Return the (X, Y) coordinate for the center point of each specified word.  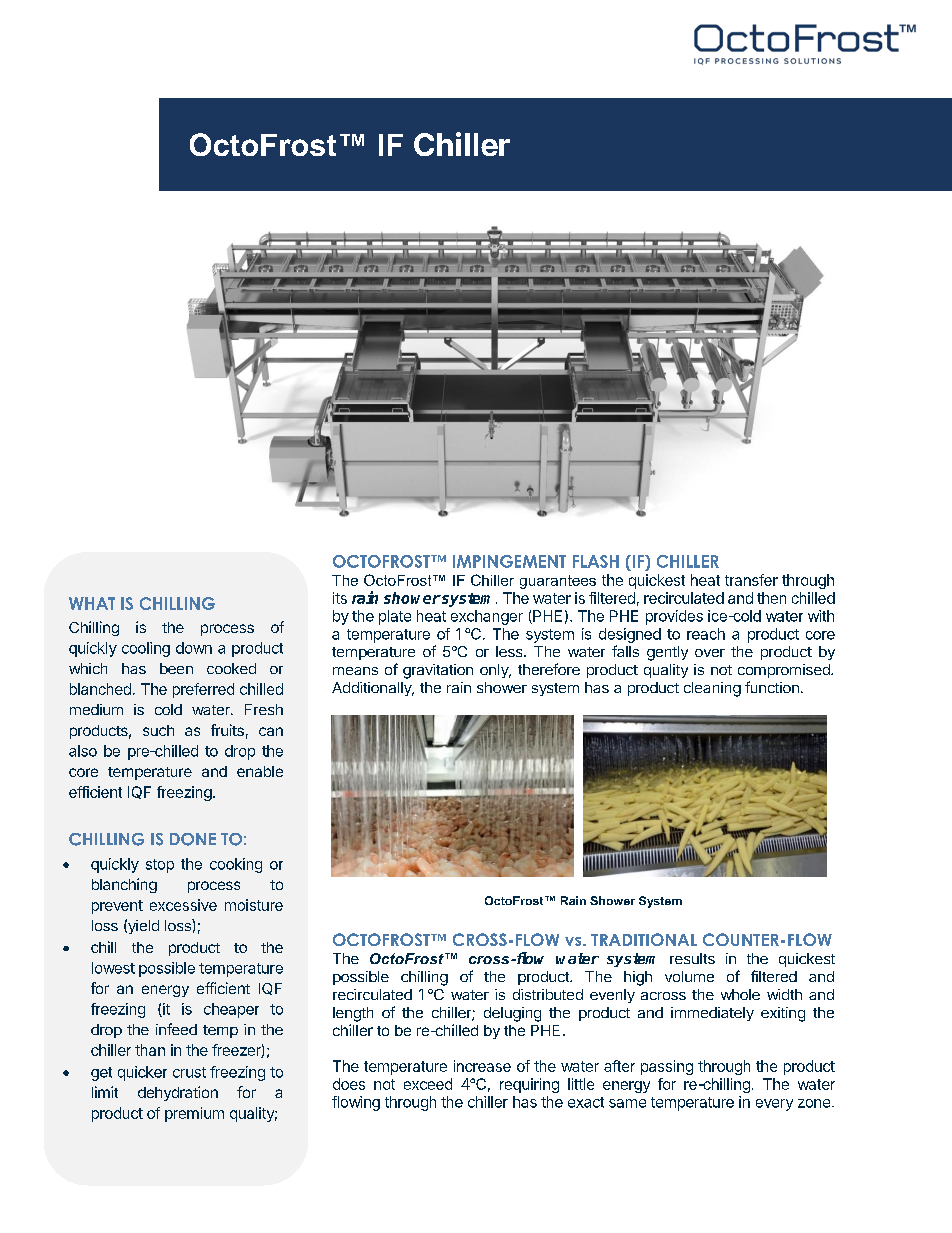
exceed (428, 1084)
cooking (236, 865)
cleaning (712, 689)
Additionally (373, 689)
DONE (193, 839)
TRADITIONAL (644, 939)
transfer (751, 580)
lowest (113, 968)
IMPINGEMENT (509, 561)
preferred (203, 690)
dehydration (178, 1093)
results (692, 958)
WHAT (92, 603)
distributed (548, 994)
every (774, 1105)
